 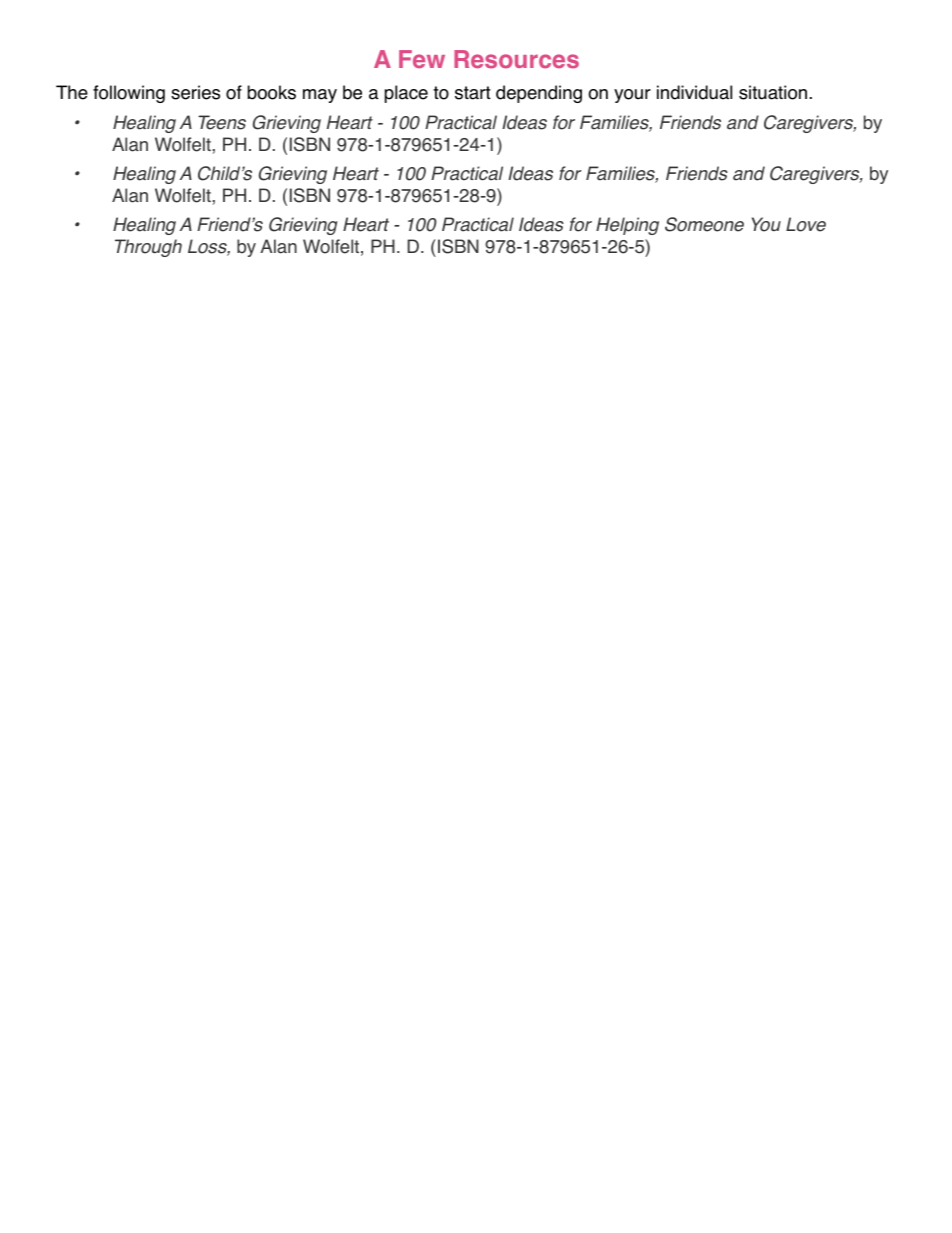 I want to click on your, so click(x=632, y=96).
